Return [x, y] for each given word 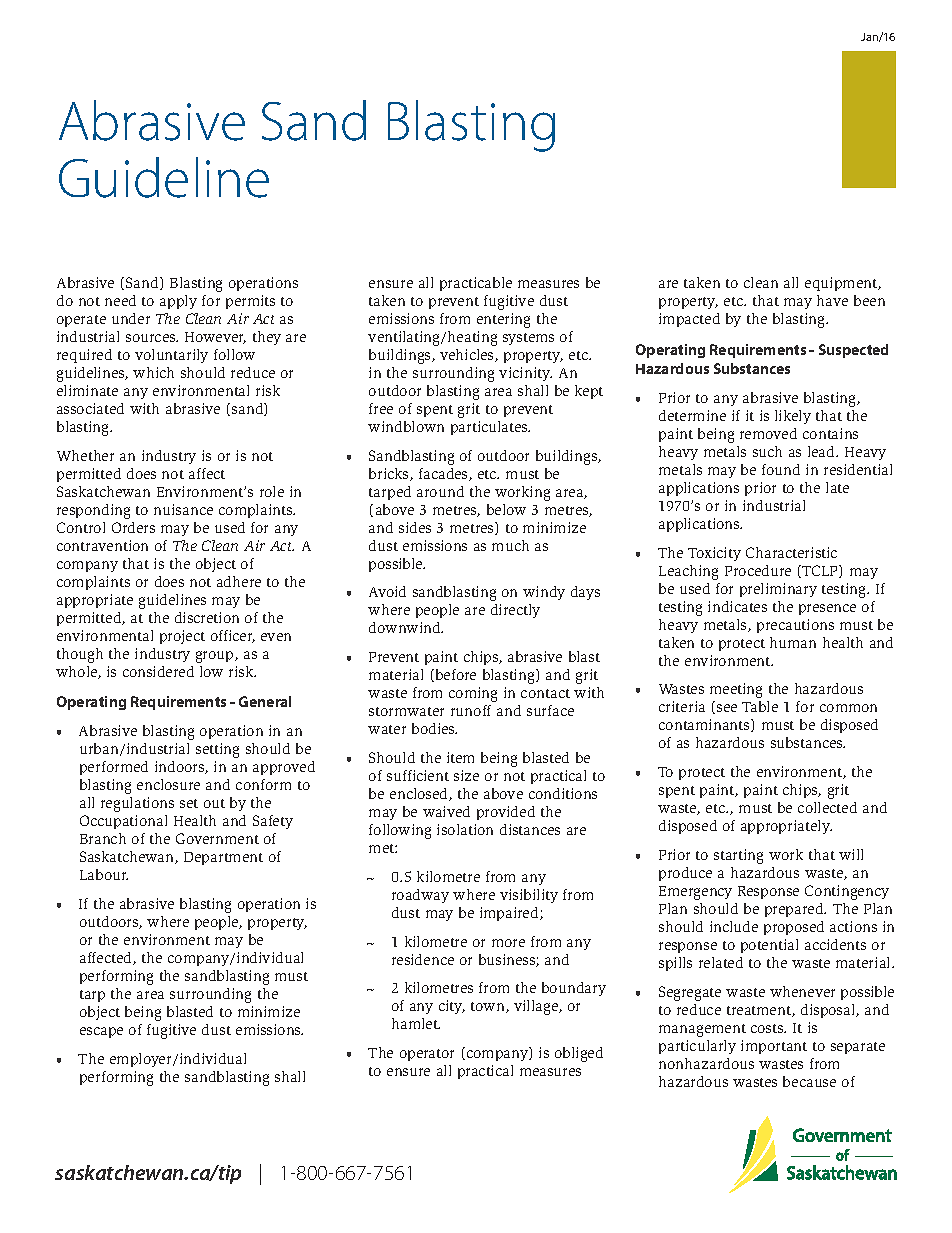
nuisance [183, 509]
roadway [420, 896]
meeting [736, 690]
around [440, 491]
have [832, 300]
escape [101, 1032]
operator [427, 1055]
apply [178, 302]
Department [223, 858]
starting [738, 856]
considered [158, 671]
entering [503, 320]
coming [473, 694]
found [781, 469]
